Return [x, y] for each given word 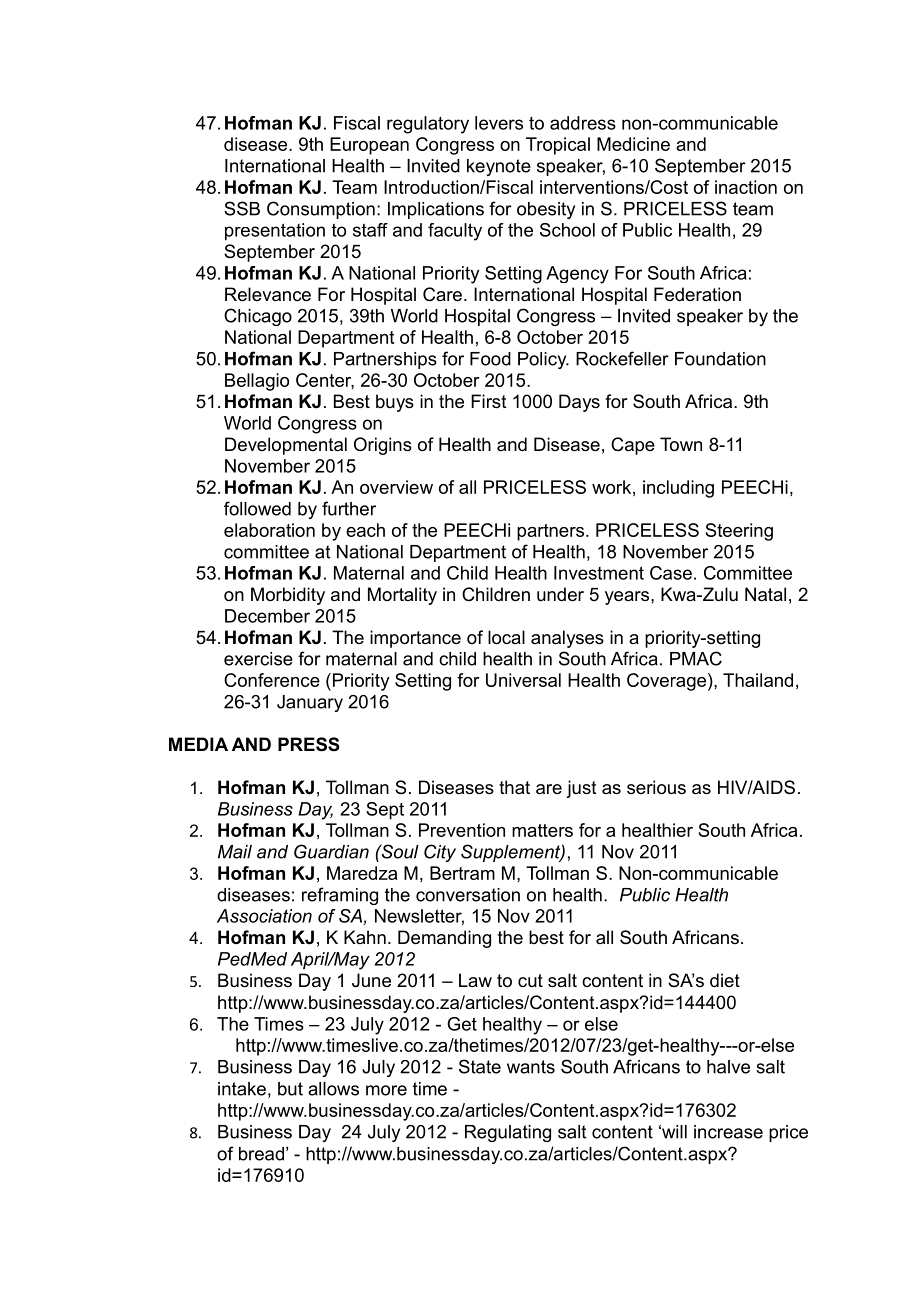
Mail [235, 852]
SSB [242, 208]
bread [261, 1154]
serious [656, 787]
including [678, 489]
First [489, 401]
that [514, 787]
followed [257, 508]
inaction [746, 187]
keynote [499, 167]
